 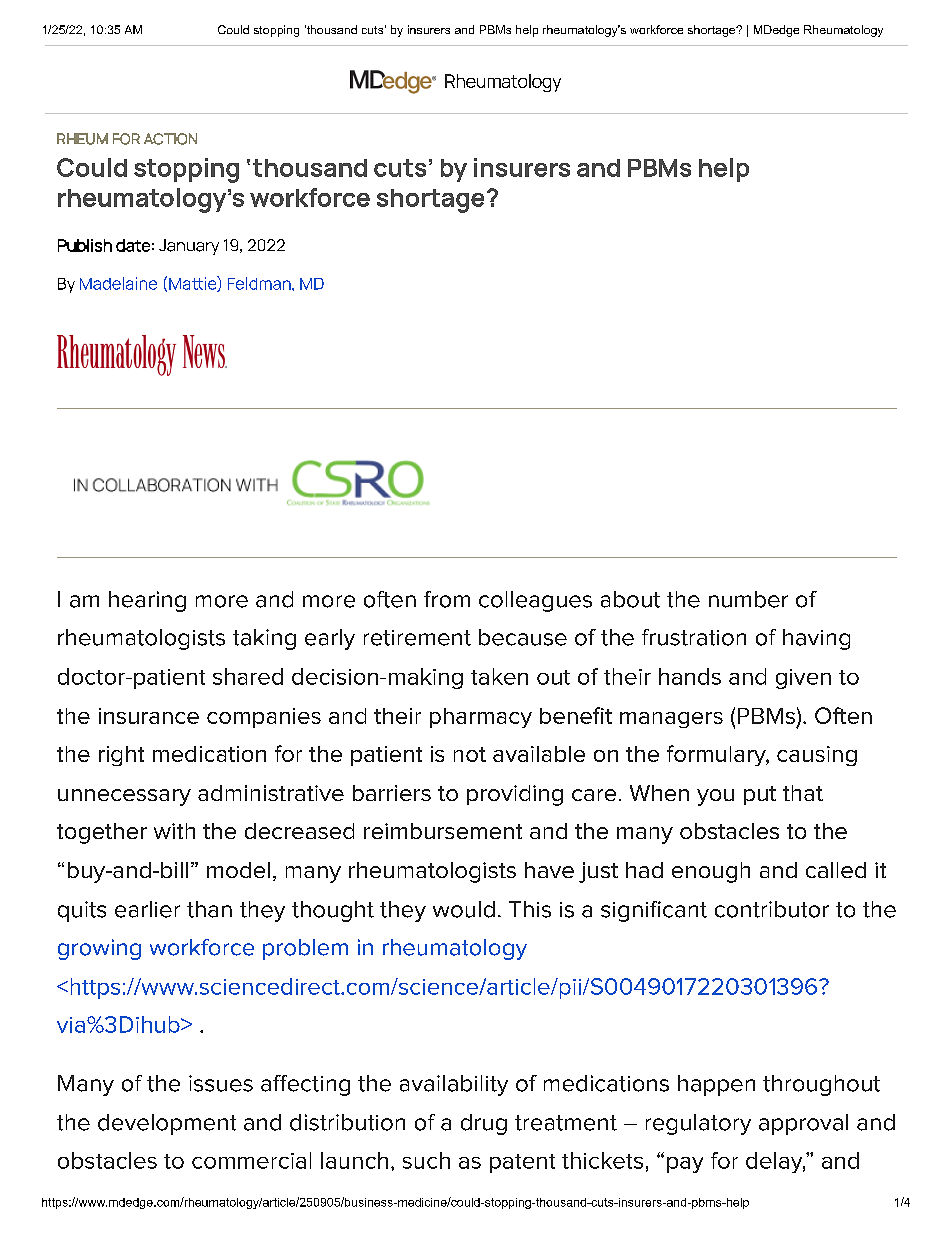 I want to click on January, so click(x=189, y=247).
